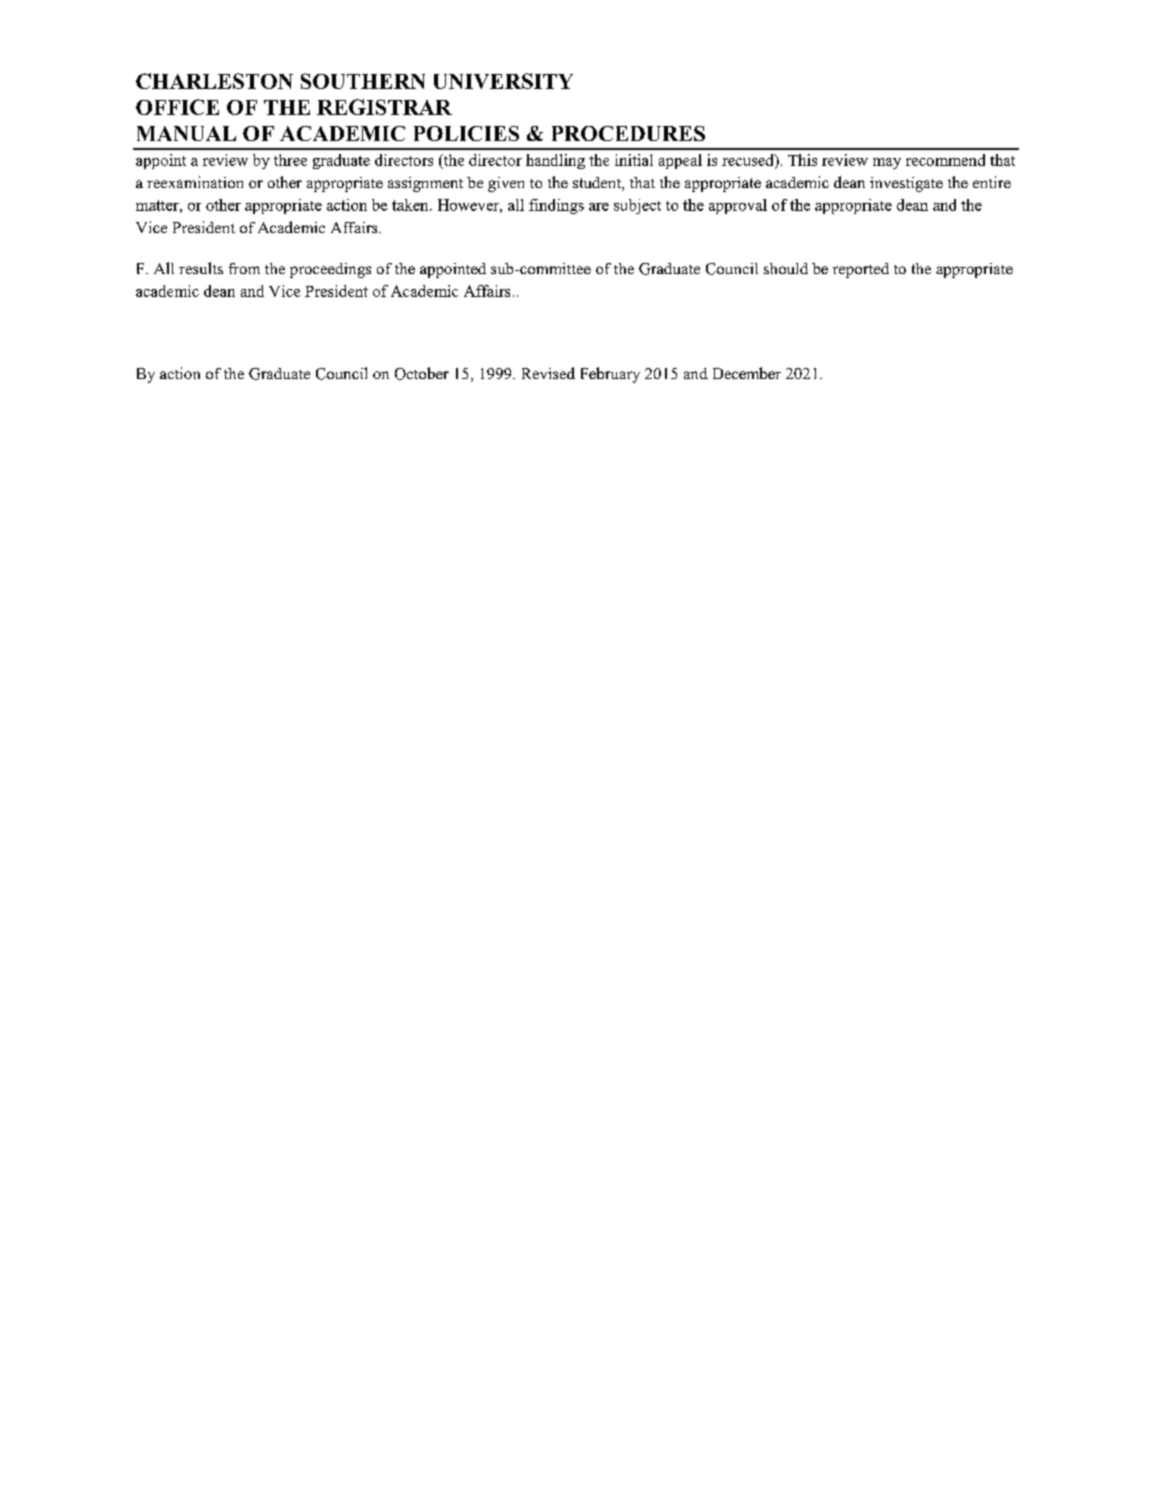 Image resolution: width=1152 pixels, height=1491 pixels. What do you see at coordinates (214, 81) in the image?
I see `CHARLESTON` at bounding box center [214, 81].
